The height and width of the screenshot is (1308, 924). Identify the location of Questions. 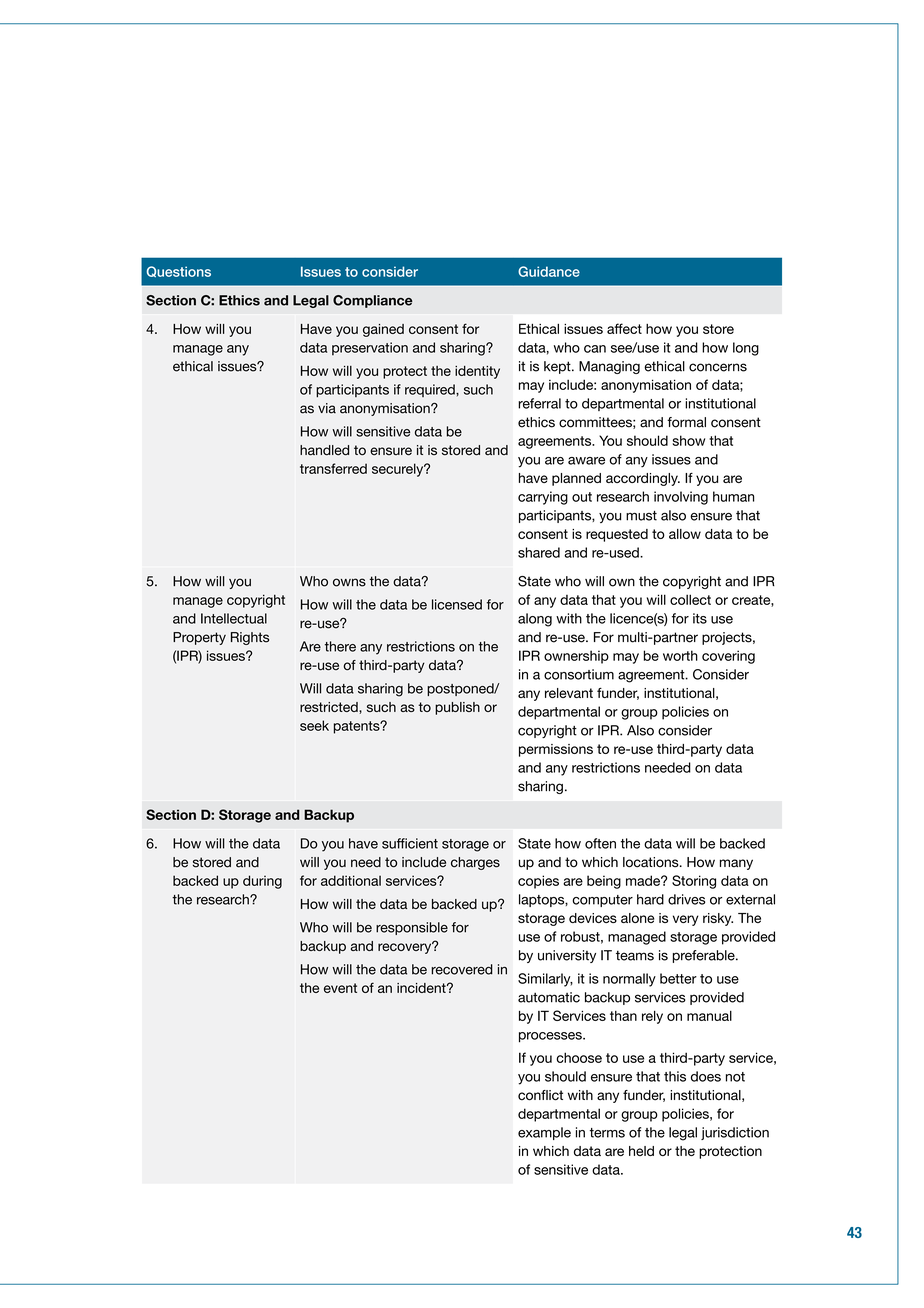
(179, 272).
